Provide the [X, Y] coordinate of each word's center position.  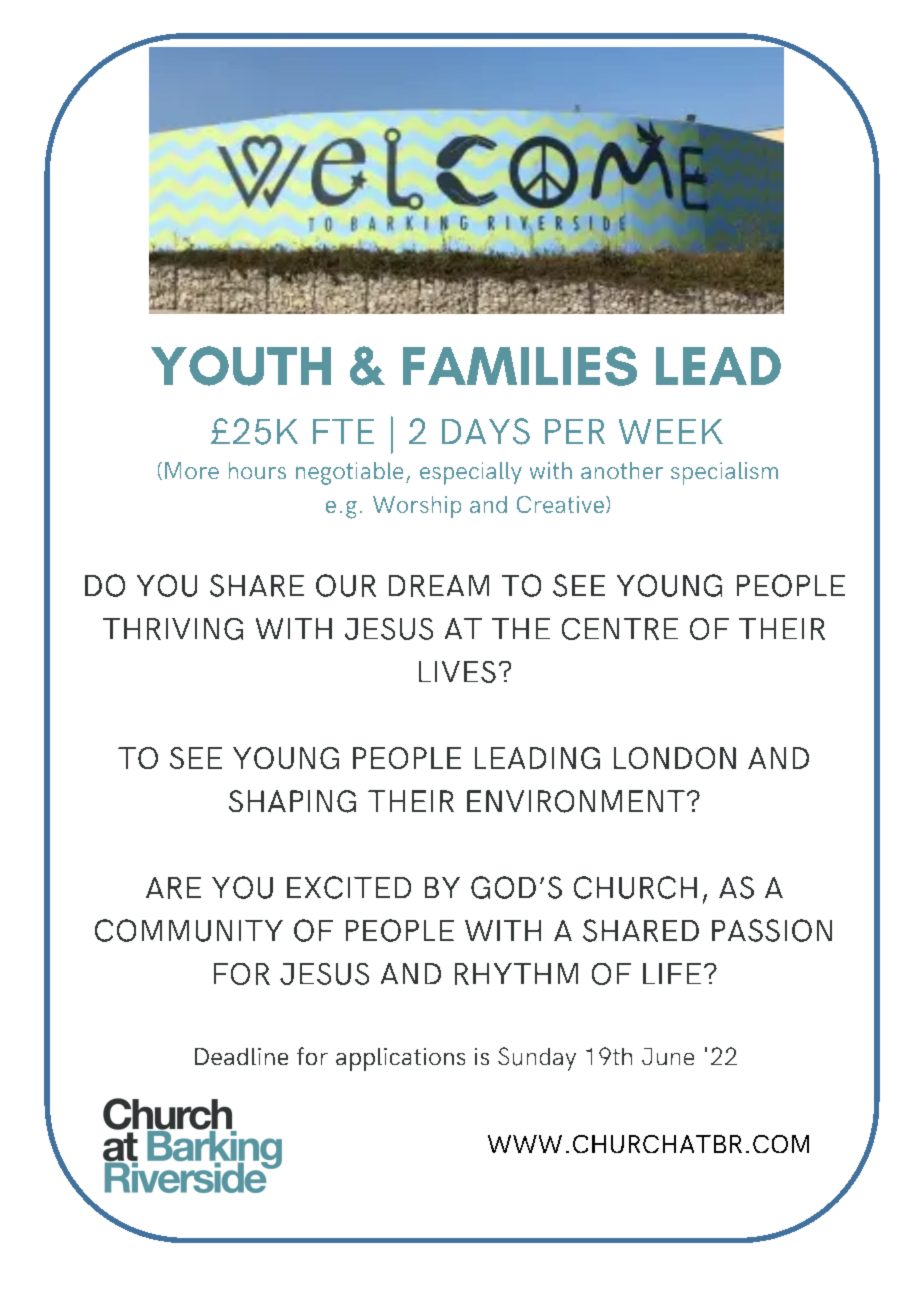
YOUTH [241, 366]
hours [257, 470]
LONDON [675, 758]
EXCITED [349, 887]
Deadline [241, 1056]
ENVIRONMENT [576, 801]
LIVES [457, 672]
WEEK [671, 431]
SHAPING [292, 801]
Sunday [537, 1059]
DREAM [439, 586]
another [622, 470]
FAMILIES [520, 366]
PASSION [772, 930]
